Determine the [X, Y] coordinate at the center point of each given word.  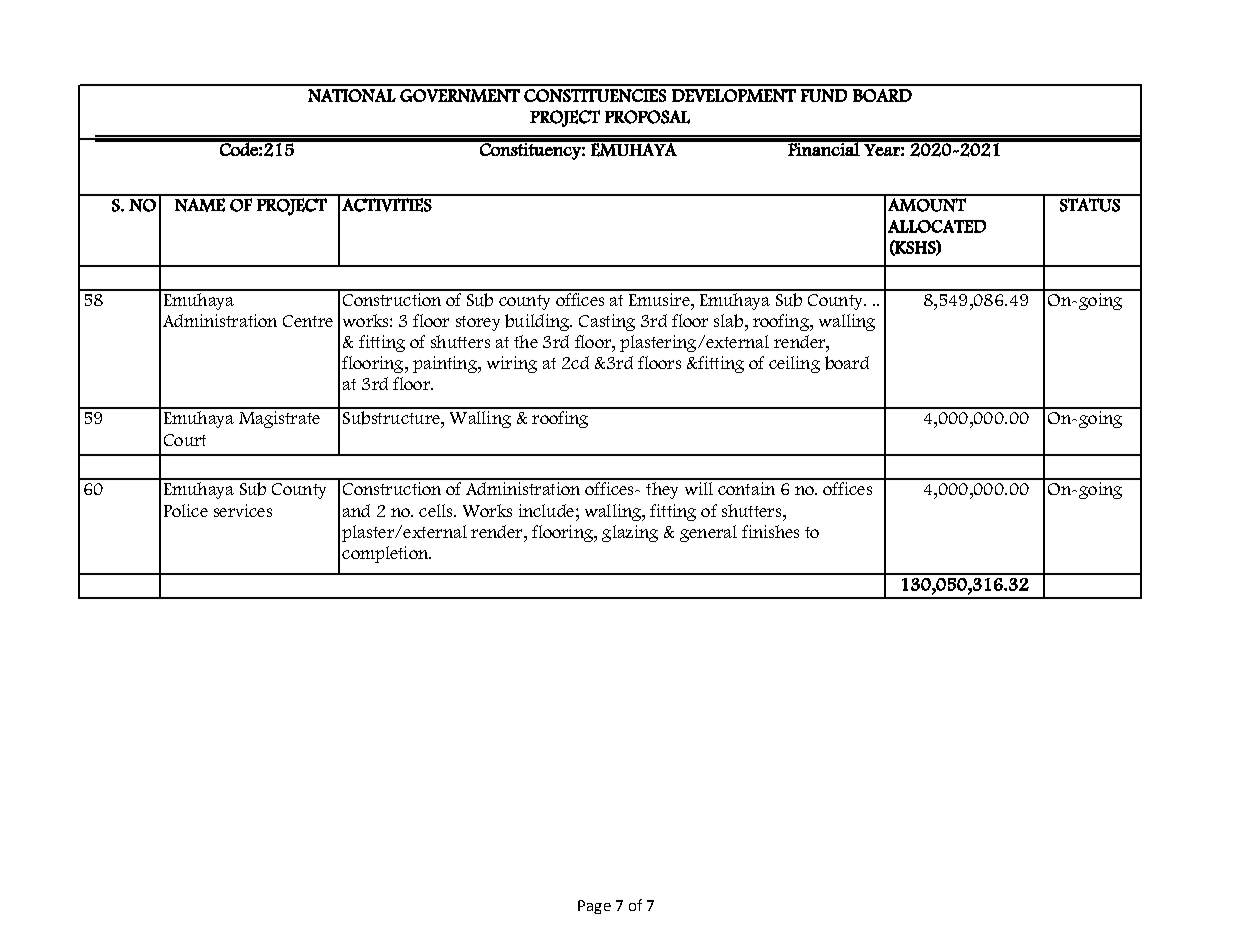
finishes [770, 531]
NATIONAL [352, 95]
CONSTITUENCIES [595, 95]
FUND [824, 95]
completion [386, 554]
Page [594, 907]
